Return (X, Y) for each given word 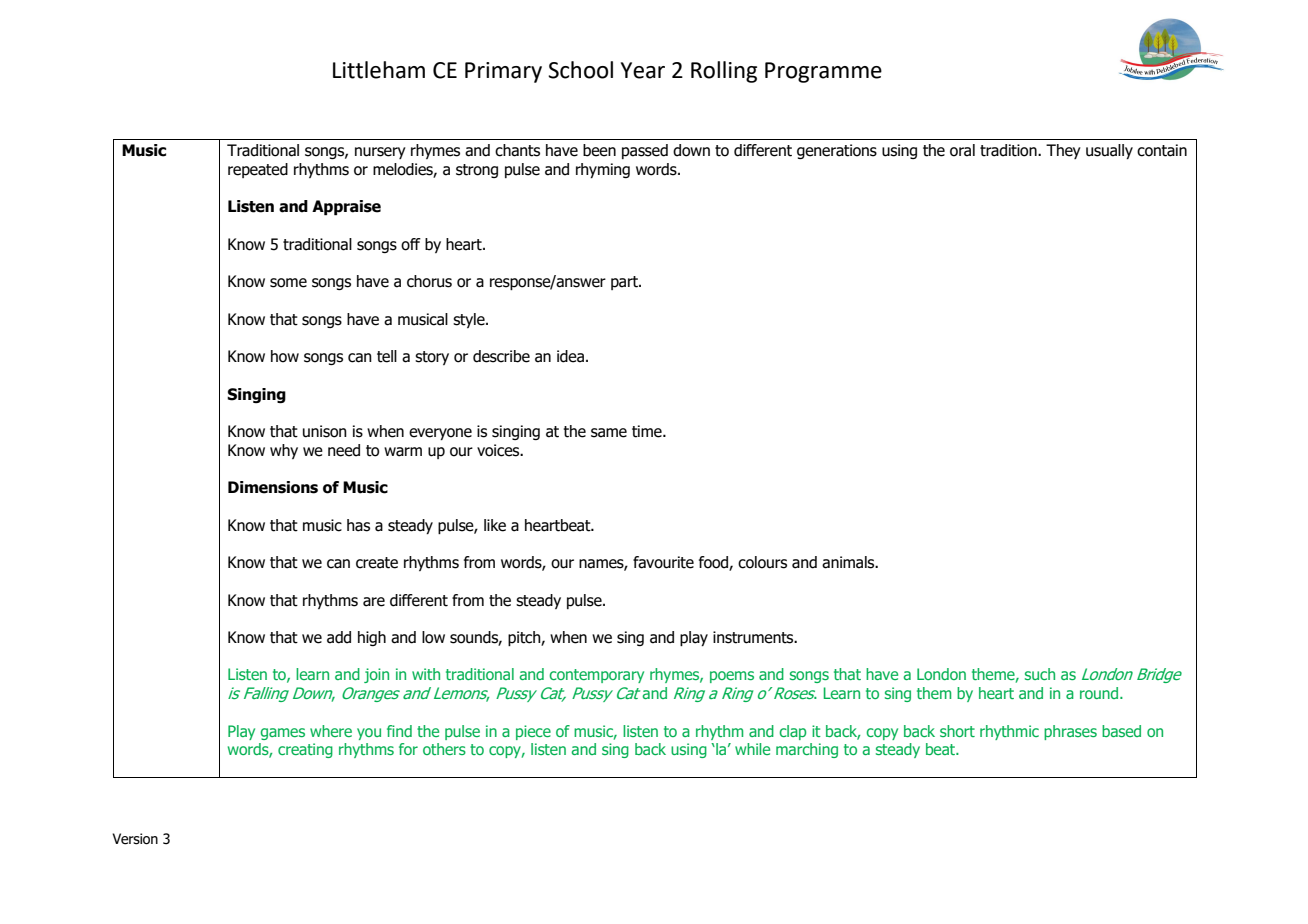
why (284, 451)
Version (135, 839)
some (288, 283)
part (625, 283)
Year (643, 70)
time (648, 431)
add (339, 637)
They (1063, 151)
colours (762, 562)
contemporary (596, 676)
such (1040, 674)
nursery (380, 153)
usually (1109, 151)
